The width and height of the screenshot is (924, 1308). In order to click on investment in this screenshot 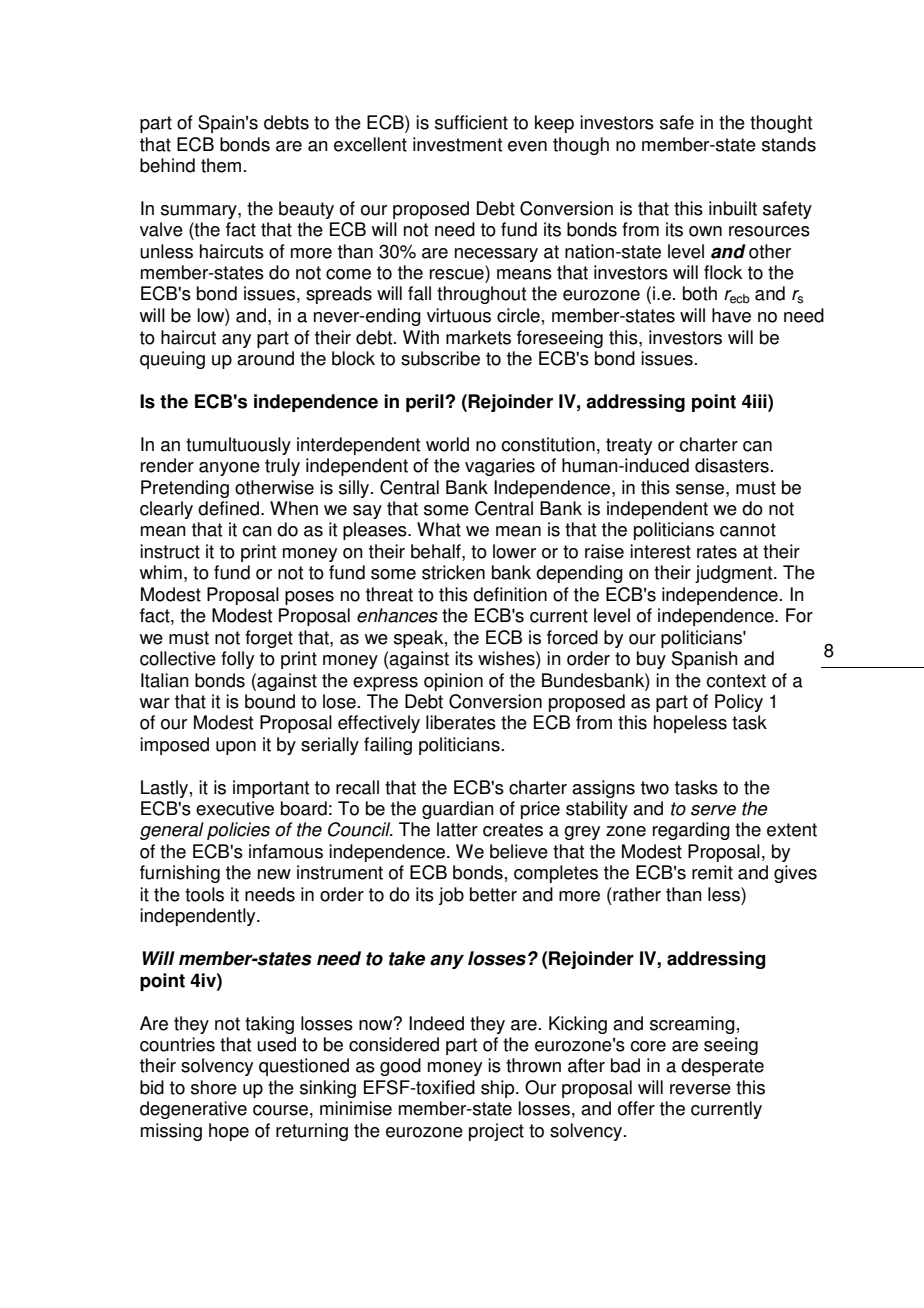, I will do `click(457, 144)`.
